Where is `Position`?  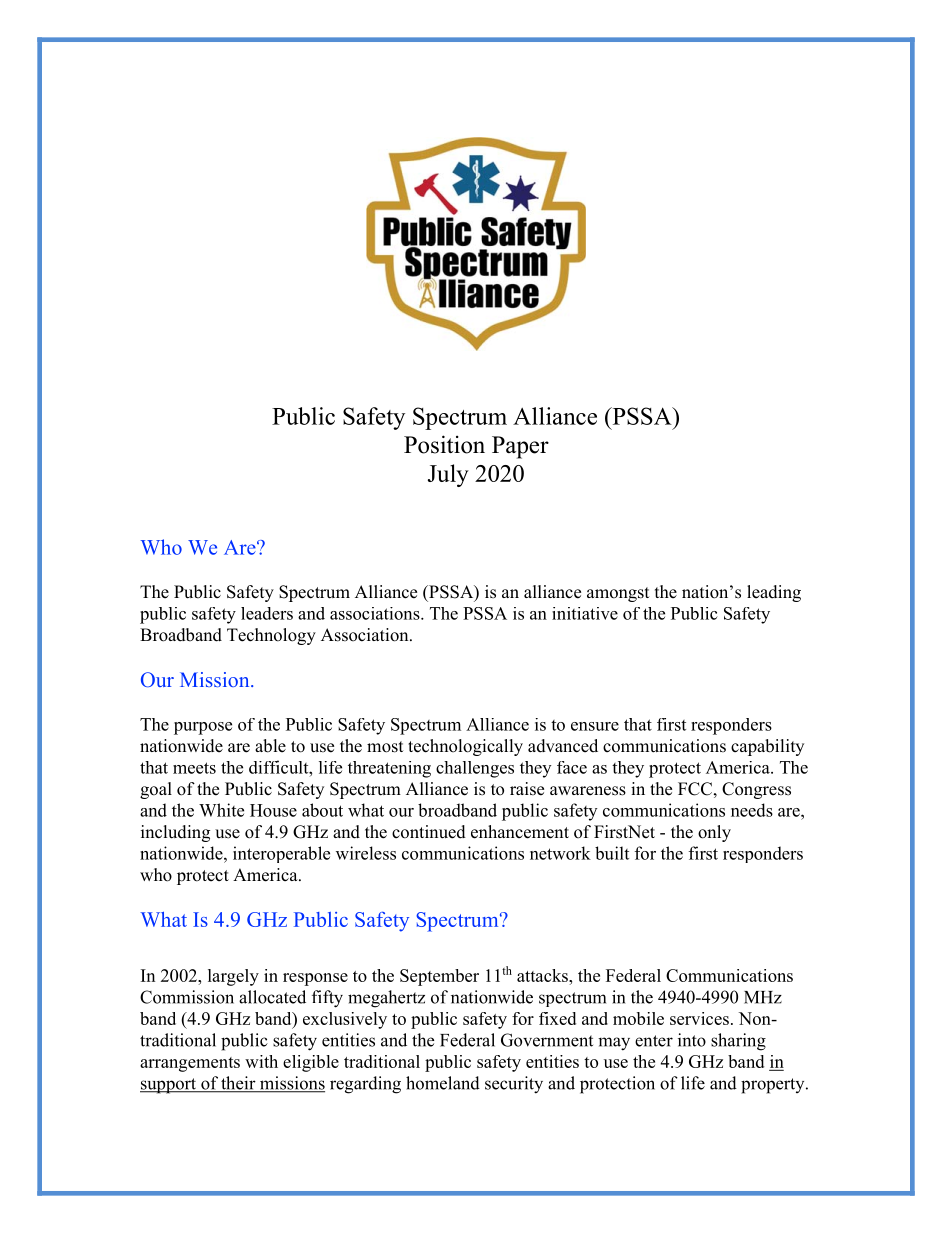
Position is located at coordinates (444, 444).
